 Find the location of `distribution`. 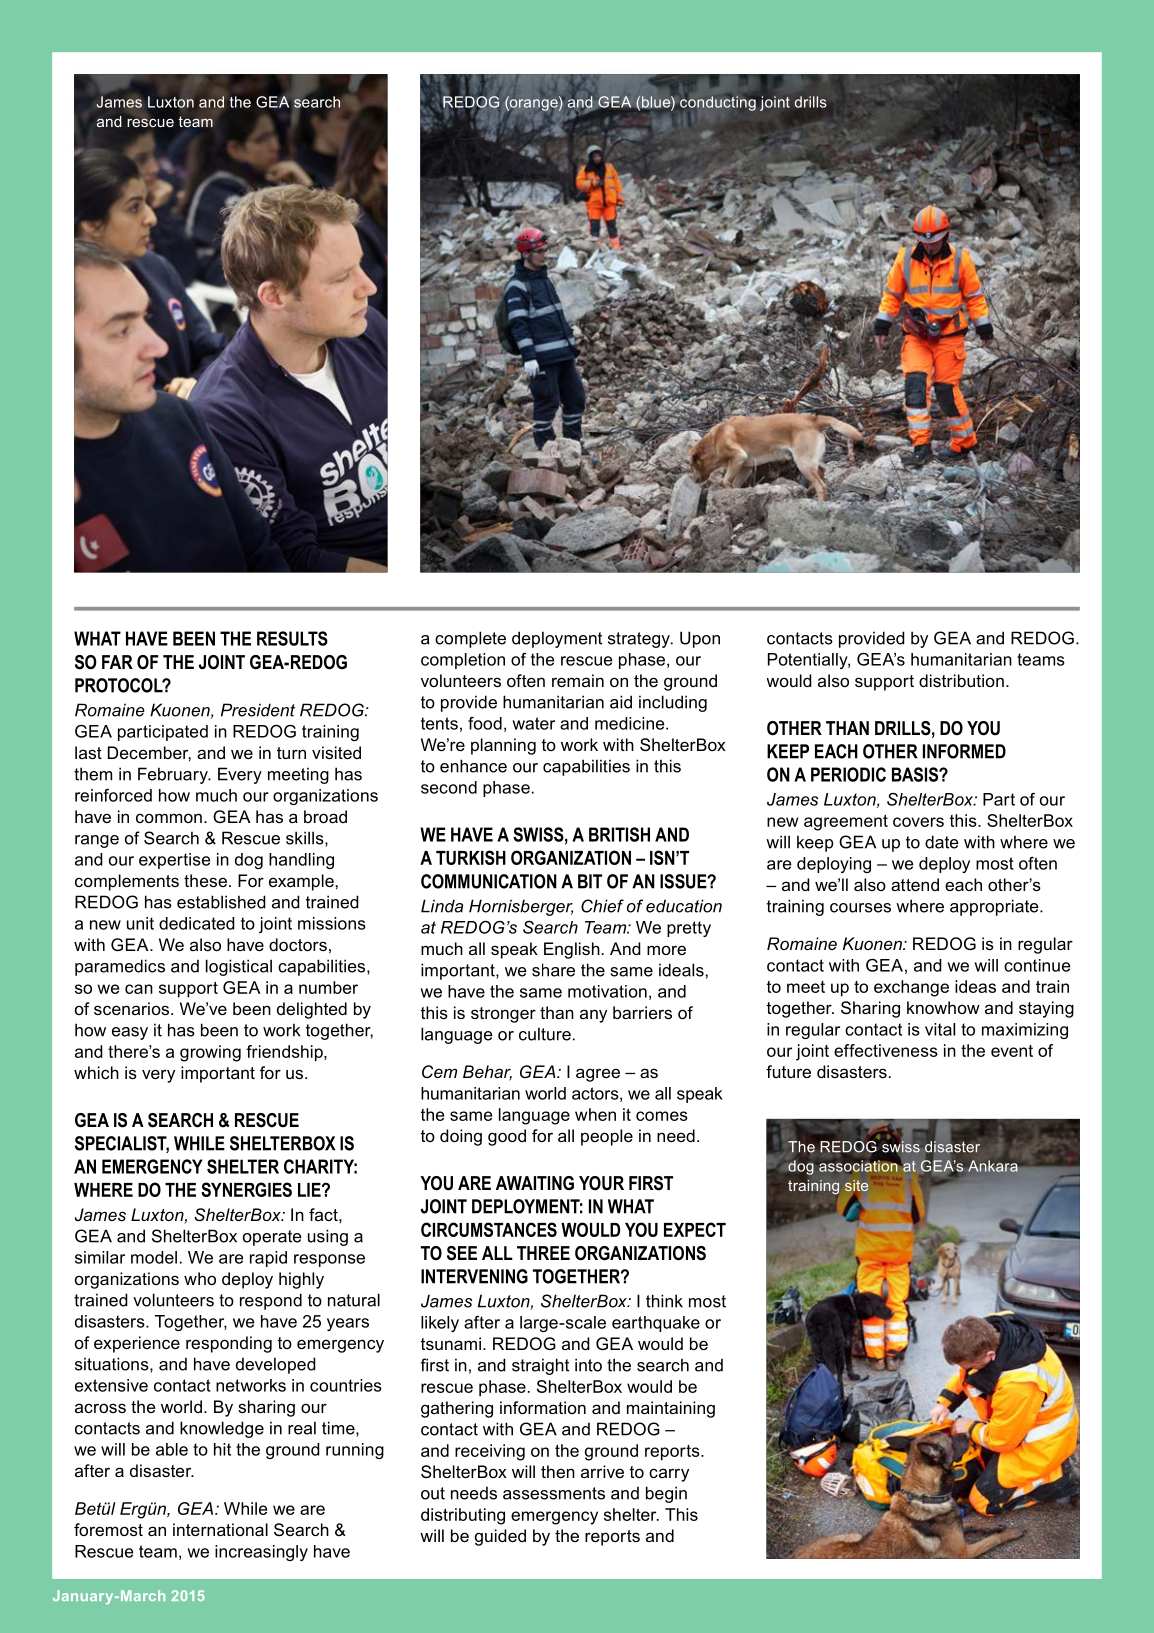

distribution is located at coordinates (961, 680).
